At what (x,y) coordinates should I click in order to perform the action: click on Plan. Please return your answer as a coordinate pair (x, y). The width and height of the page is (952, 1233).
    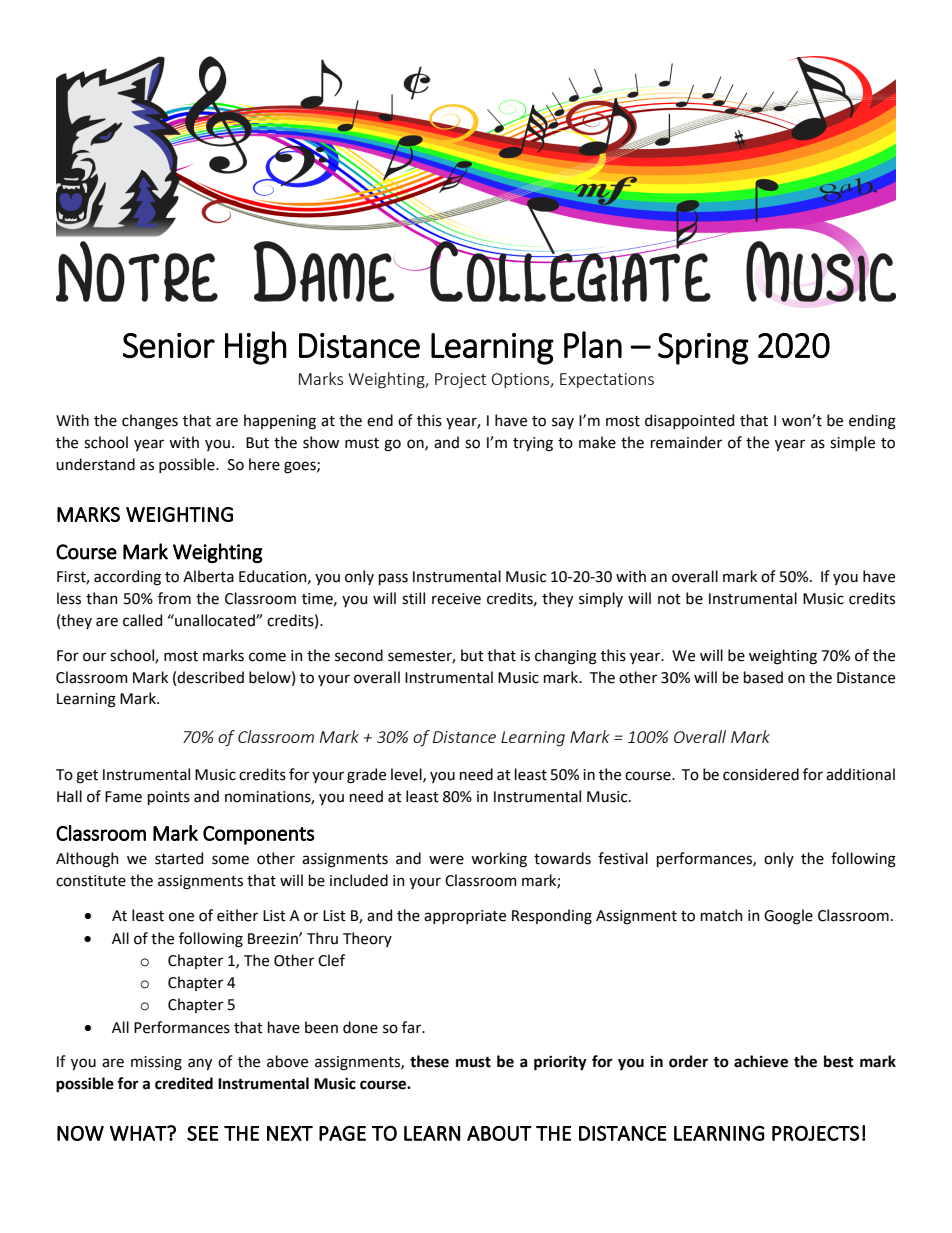
    Looking at the image, I should click on (593, 344).
